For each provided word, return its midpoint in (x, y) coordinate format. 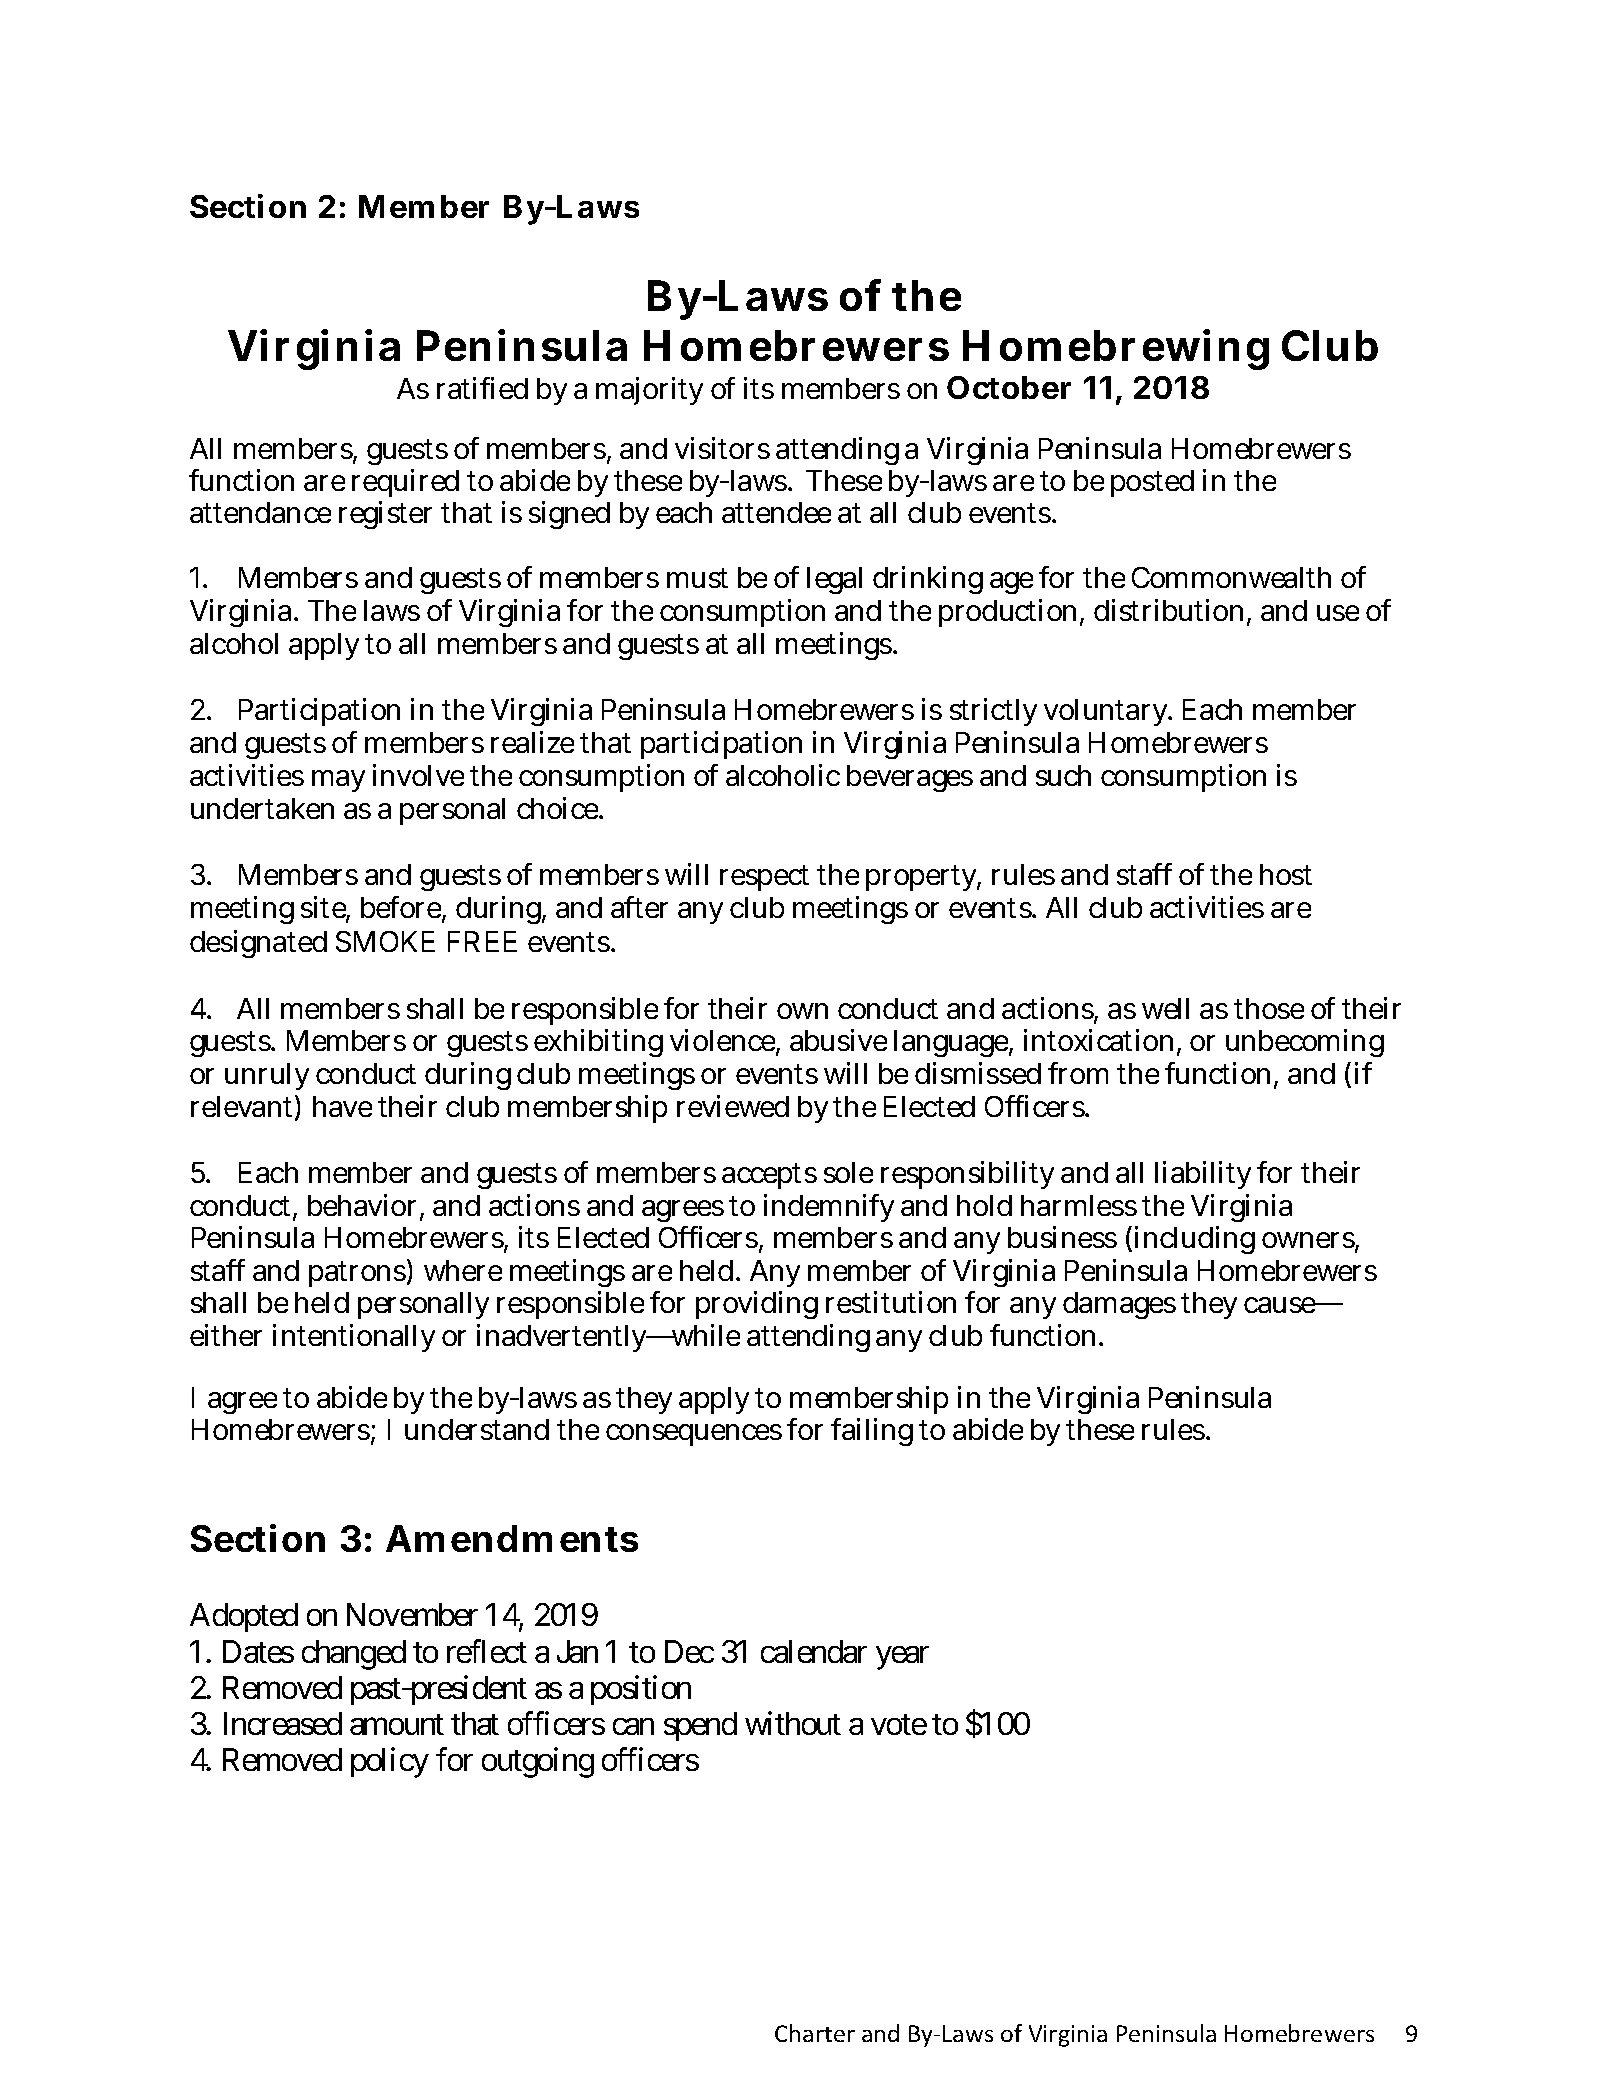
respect (764, 878)
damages (1119, 1305)
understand (477, 1429)
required (405, 483)
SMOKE (385, 941)
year (902, 1658)
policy (390, 1763)
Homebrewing (1116, 349)
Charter (815, 2033)
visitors (722, 448)
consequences (694, 1435)
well (1165, 1008)
